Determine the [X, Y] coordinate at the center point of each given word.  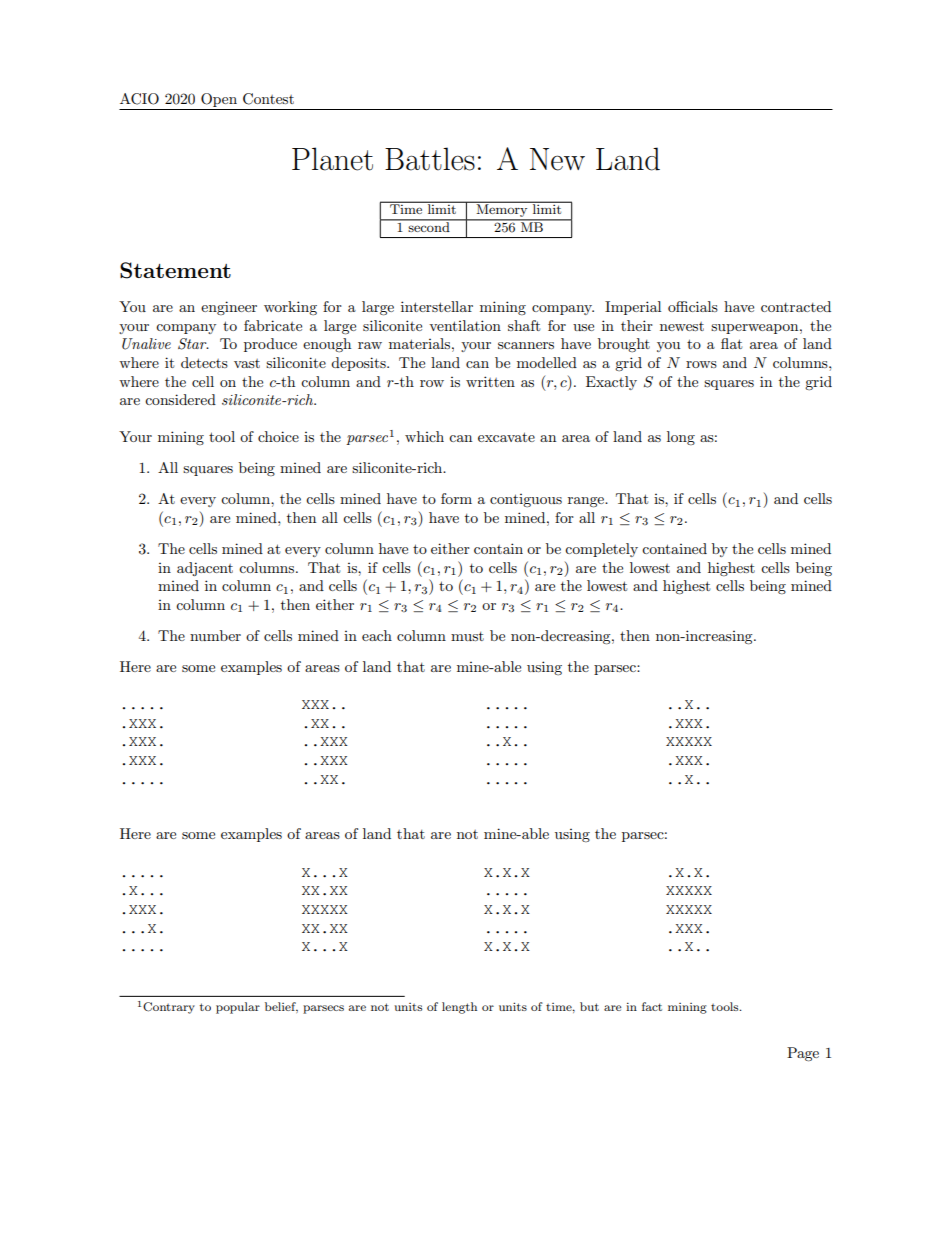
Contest [268, 99]
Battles [430, 159]
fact [652, 1006]
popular [238, 1008]
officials [693, 306]
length [459, 1008]
